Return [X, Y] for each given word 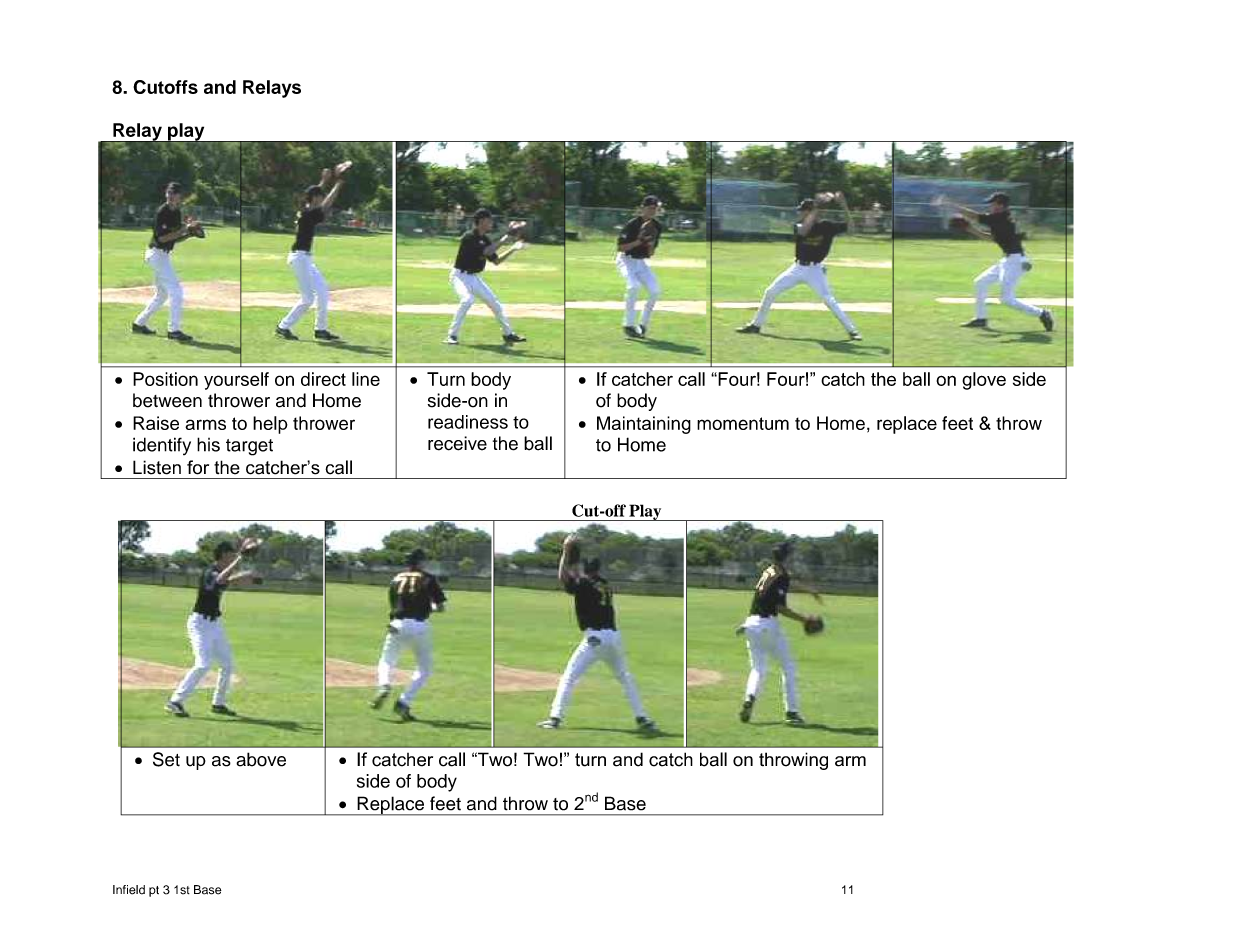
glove [984, 381]
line [366, 379]
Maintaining [644, 425]
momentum [743, 423]
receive [457, 443]
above [261, 759]
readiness [468, 422]
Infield [129, 890]
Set [166, 759]
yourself [236, 381]
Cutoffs [165, 87]
